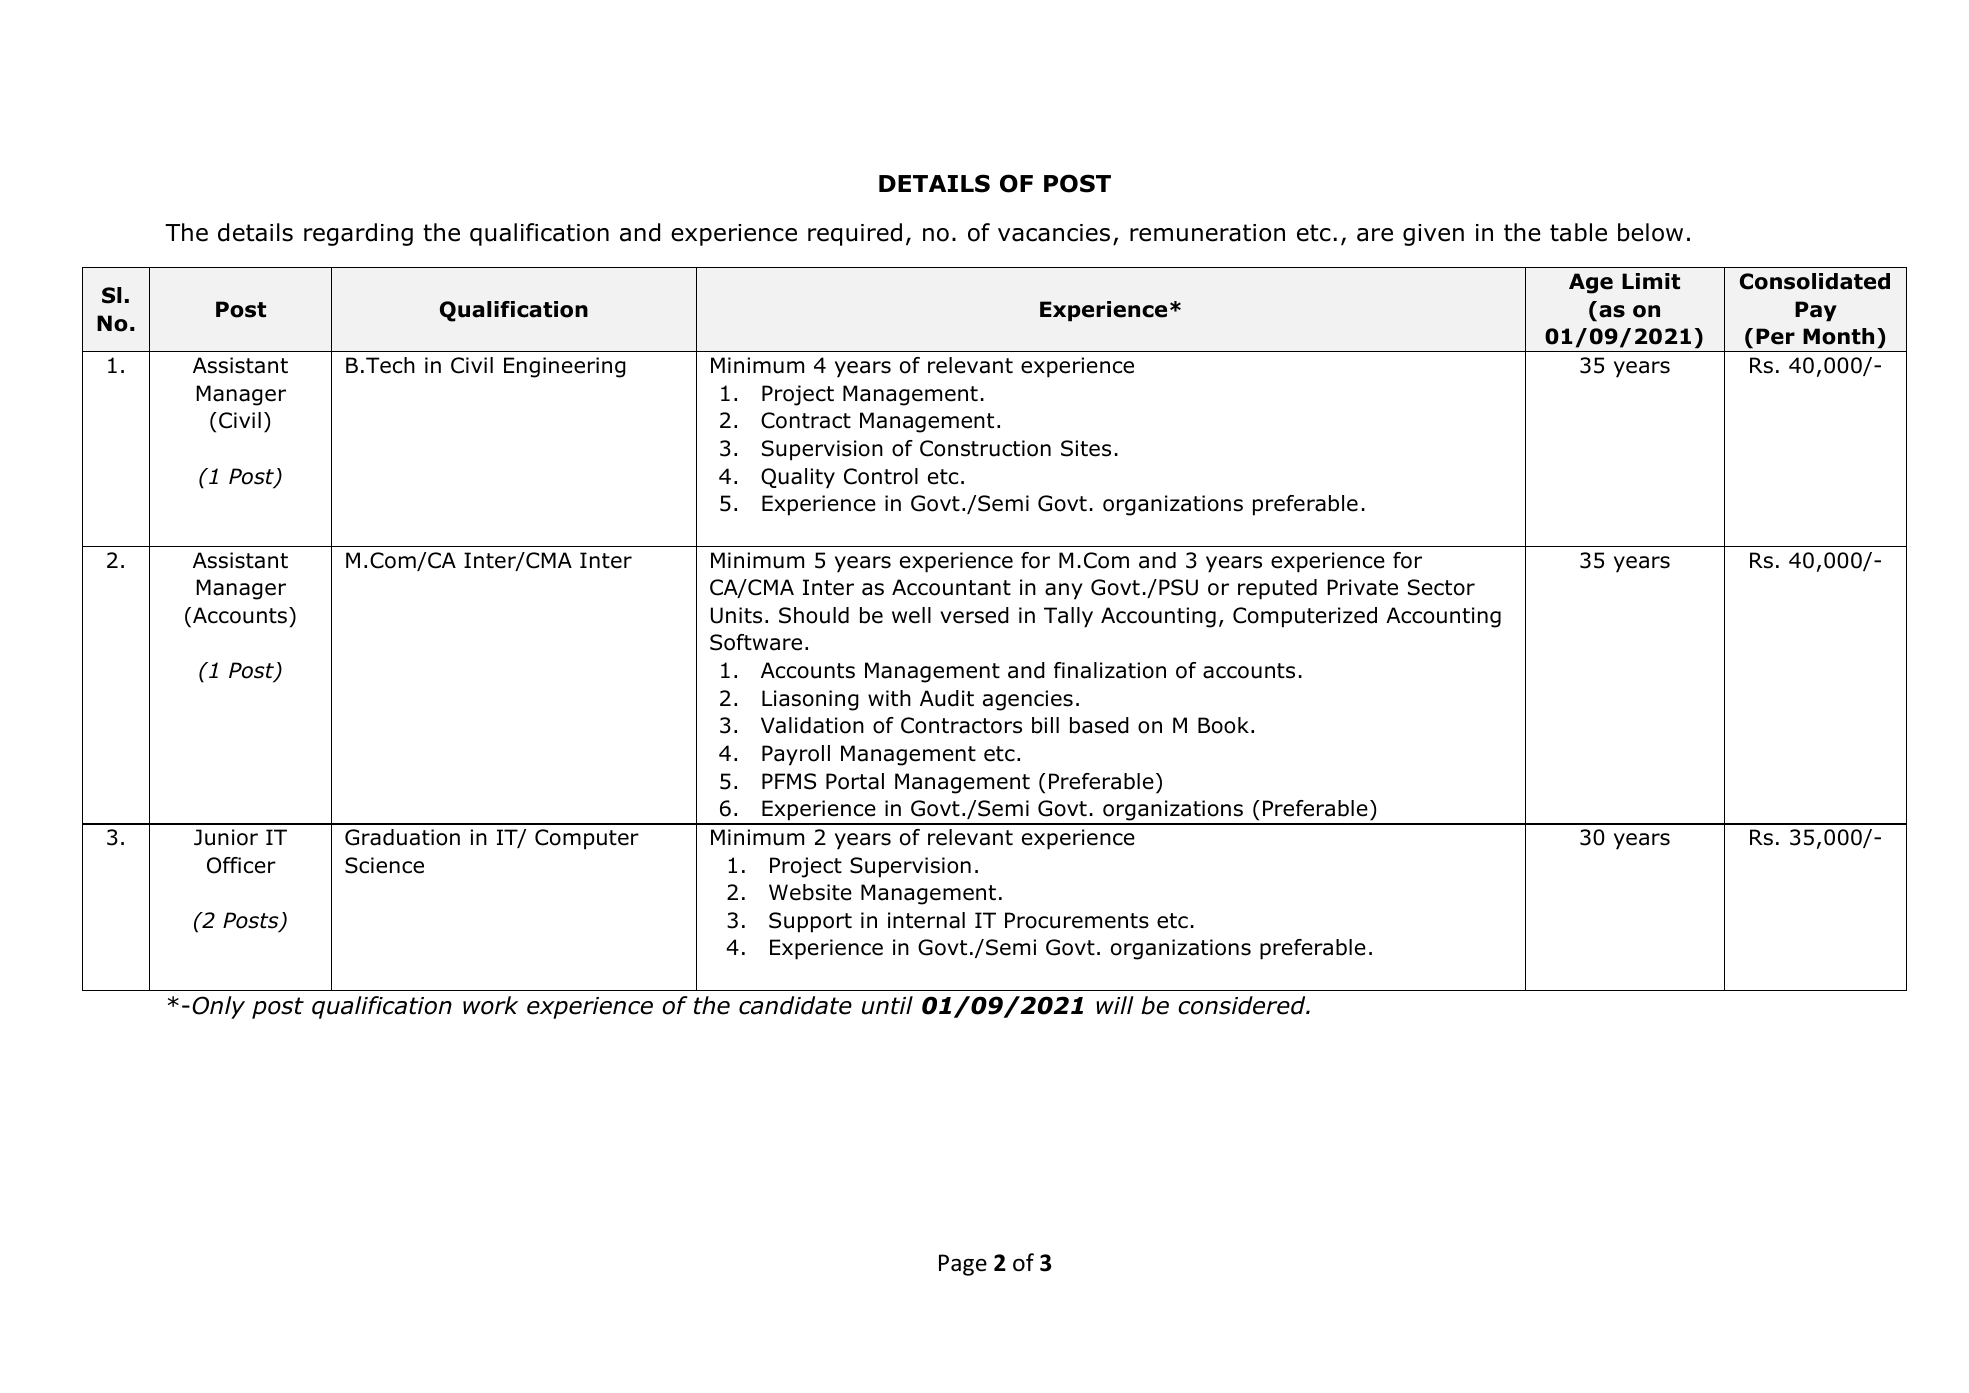 Image resolution: width=1969 pixels, height=1393 pixels. I want to click on will, so click(1115, 1005).
